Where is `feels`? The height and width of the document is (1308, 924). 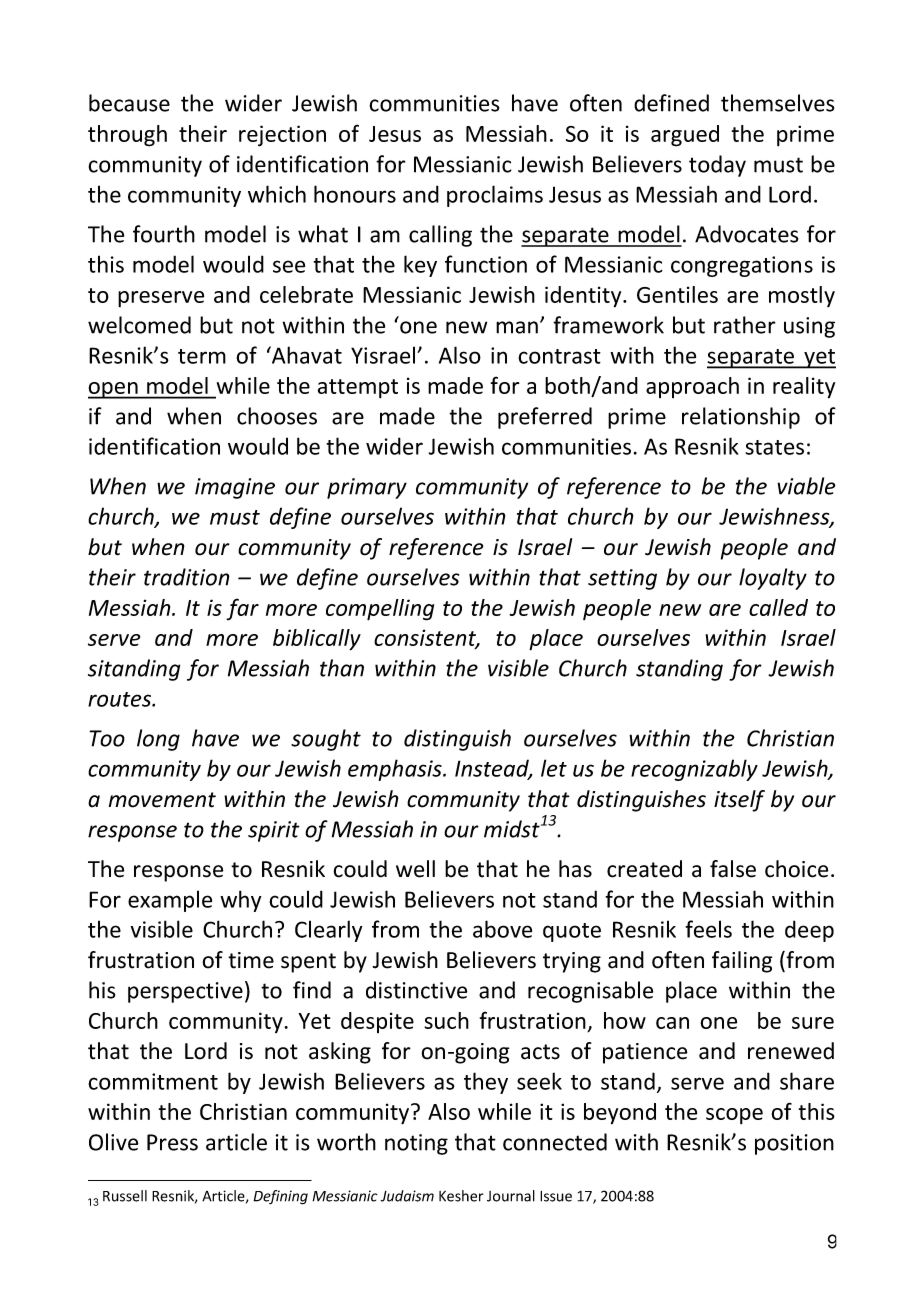
feels is located at coordinates (708, 929).
